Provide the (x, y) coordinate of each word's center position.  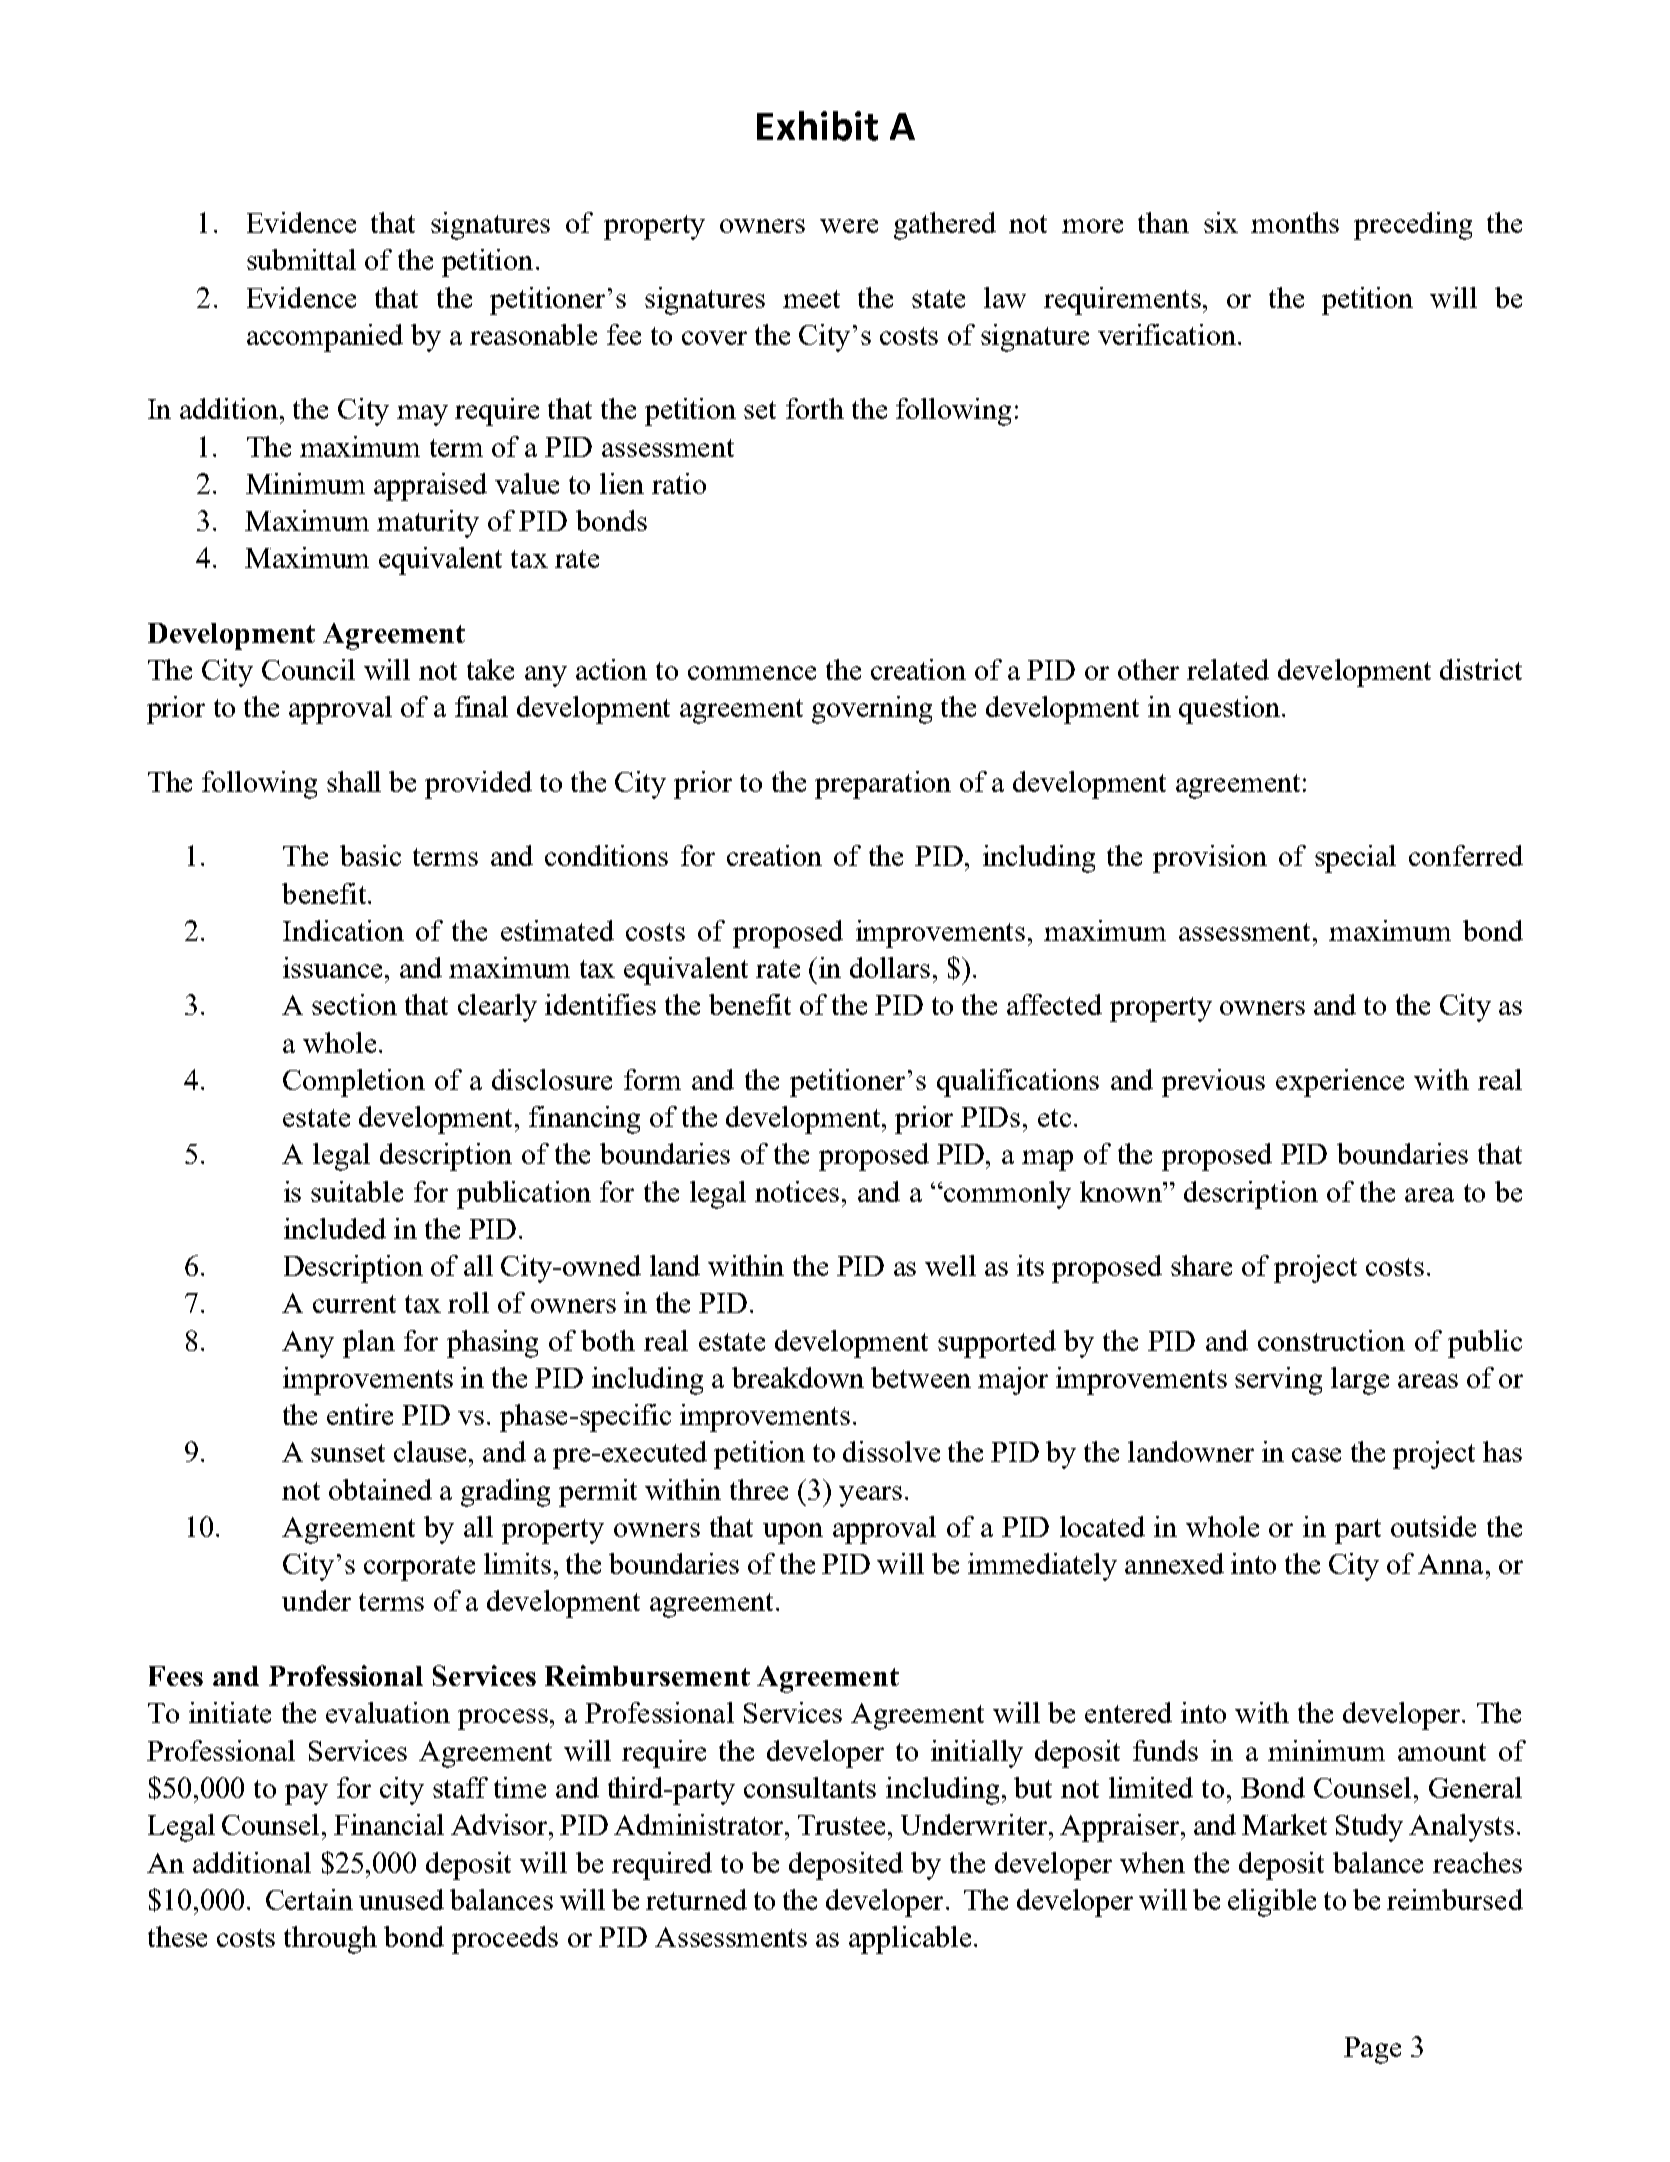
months (1295, 222)
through (330, 1940)
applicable (910, 1940)
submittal (301, 259)
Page (1372, 2050)
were (849, 226)
